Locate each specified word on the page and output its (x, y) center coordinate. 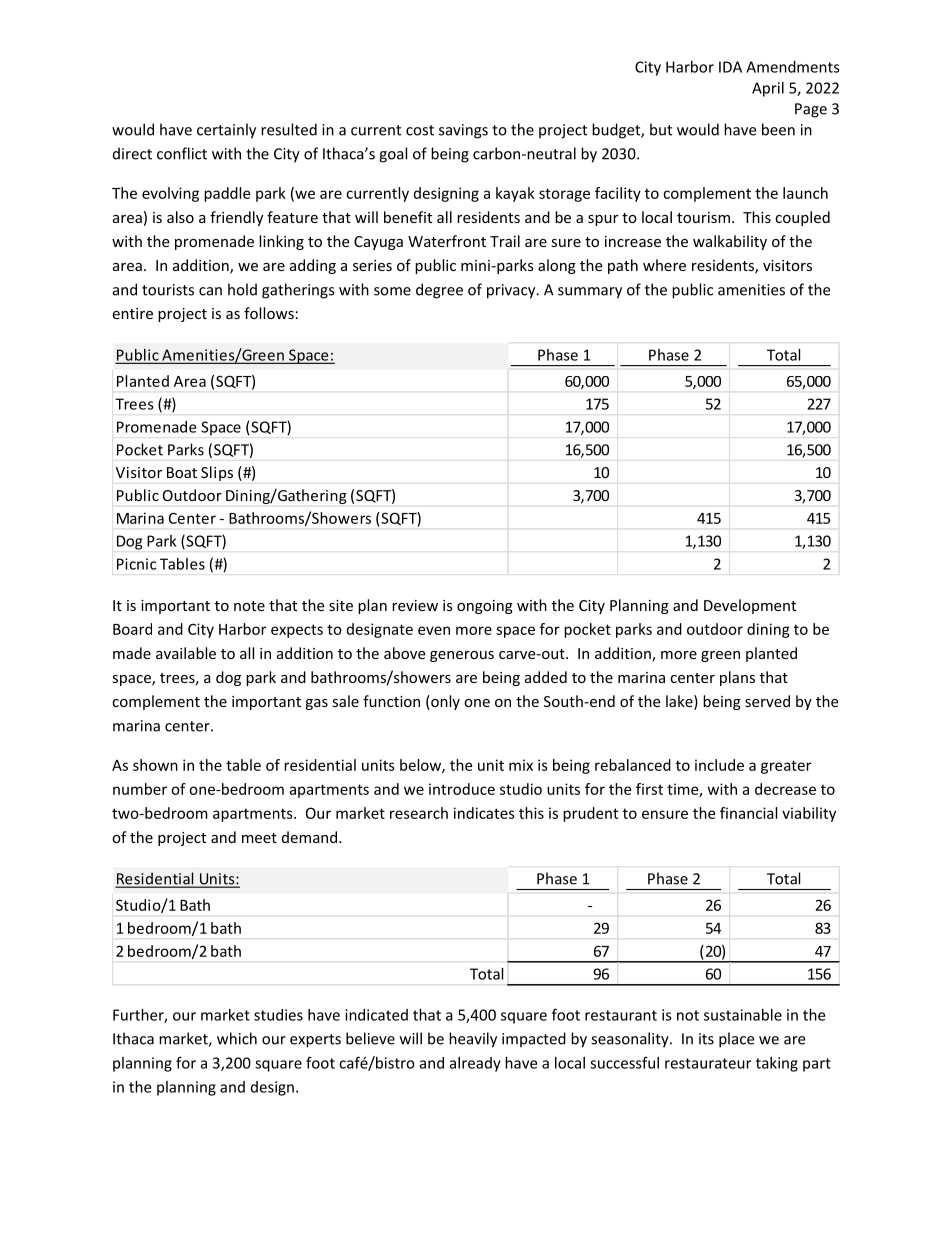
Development (750, 606)
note (249, 606)
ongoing (485, 607)
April (768, 89)
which (237, 1038)
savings (463, 131)
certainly (226, 131)
